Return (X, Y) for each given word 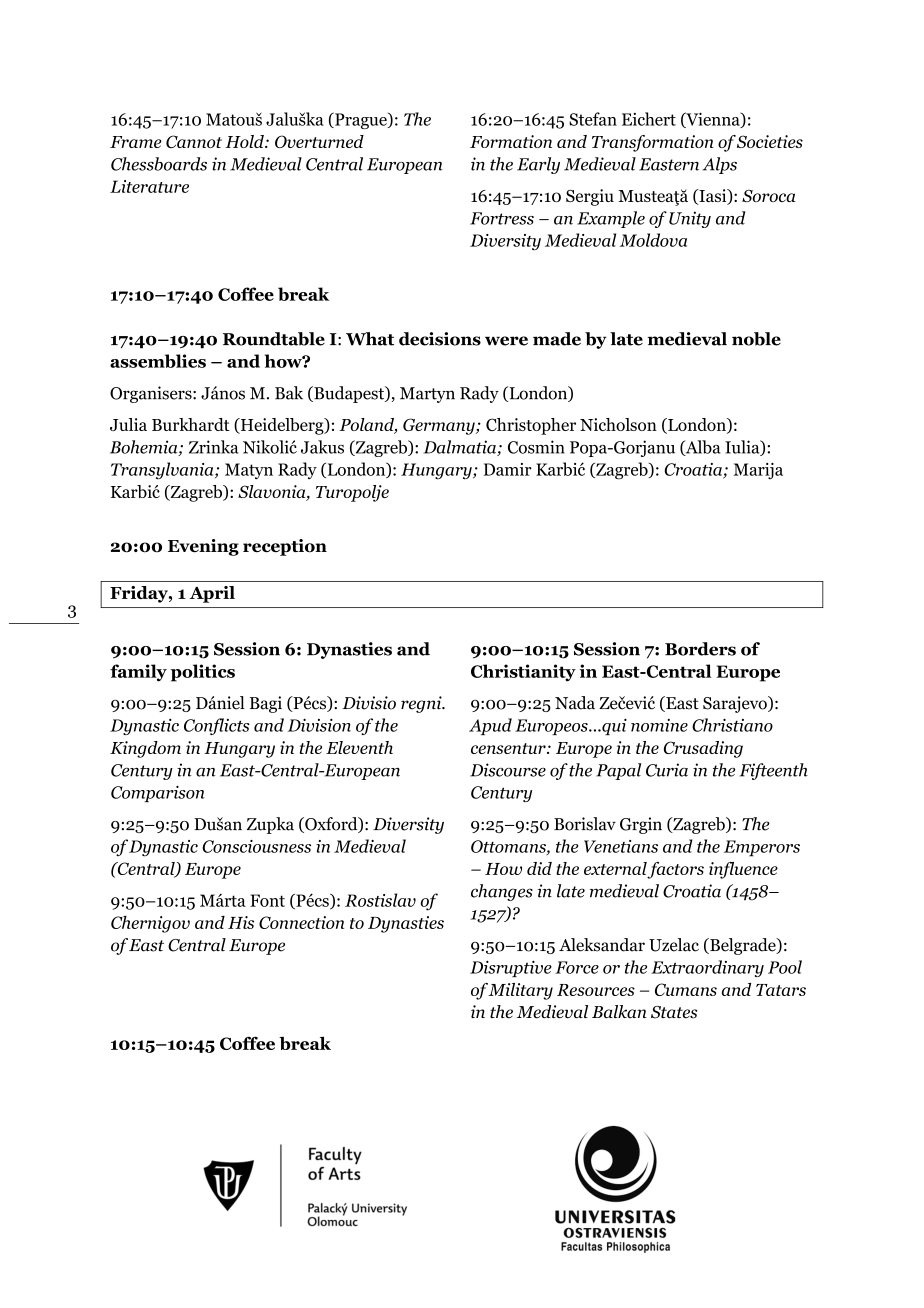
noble (756, 339)
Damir (508, 469)
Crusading (703, 749)
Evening (203, 547)
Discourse (508, 770)
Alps (719, 165)
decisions (440, 339)
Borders (700, 649)
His (241, 922)
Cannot (194, 141)
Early (538, 165)
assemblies (158, 361)
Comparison (158, 793)
